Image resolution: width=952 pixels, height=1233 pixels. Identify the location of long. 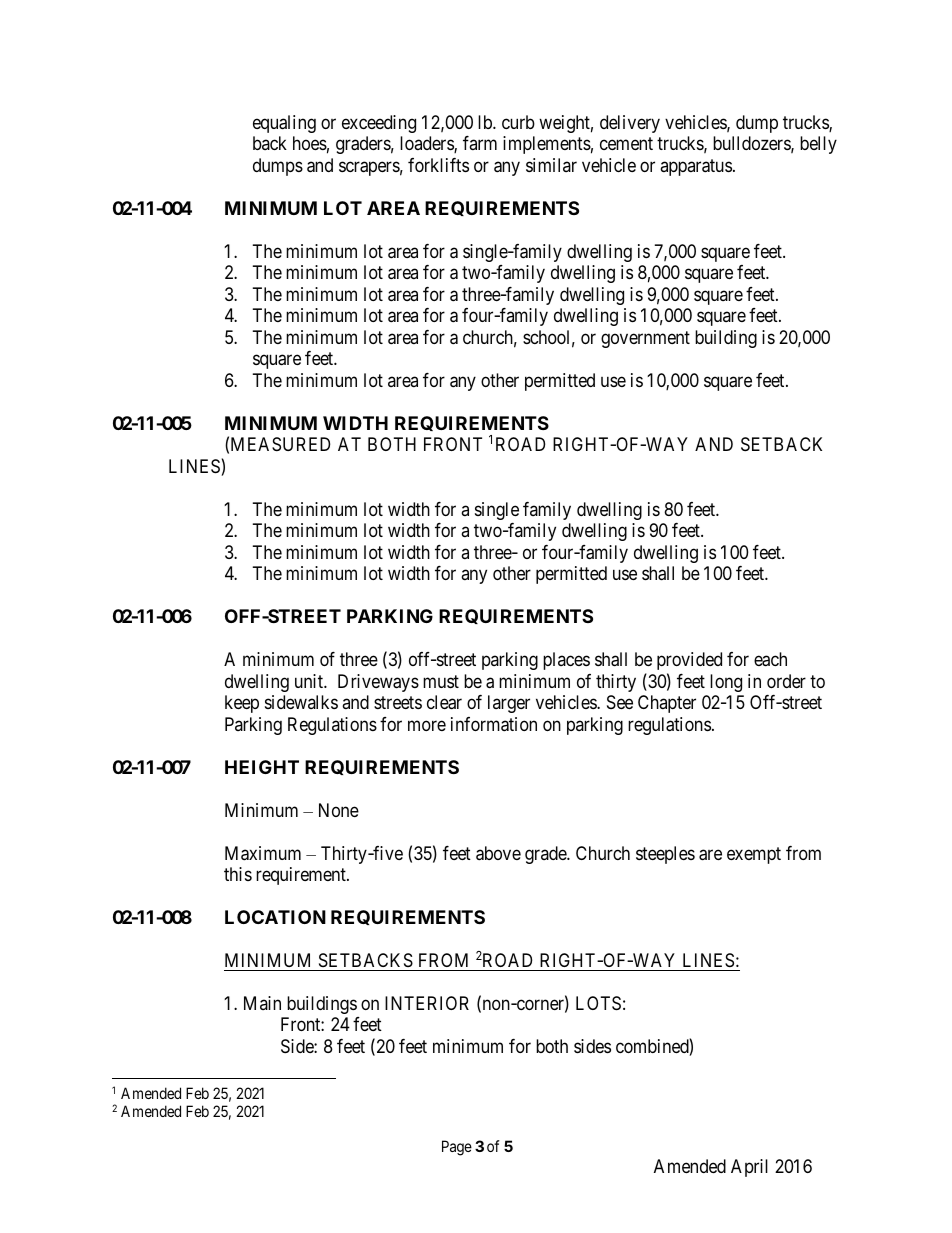
(726, 683).
